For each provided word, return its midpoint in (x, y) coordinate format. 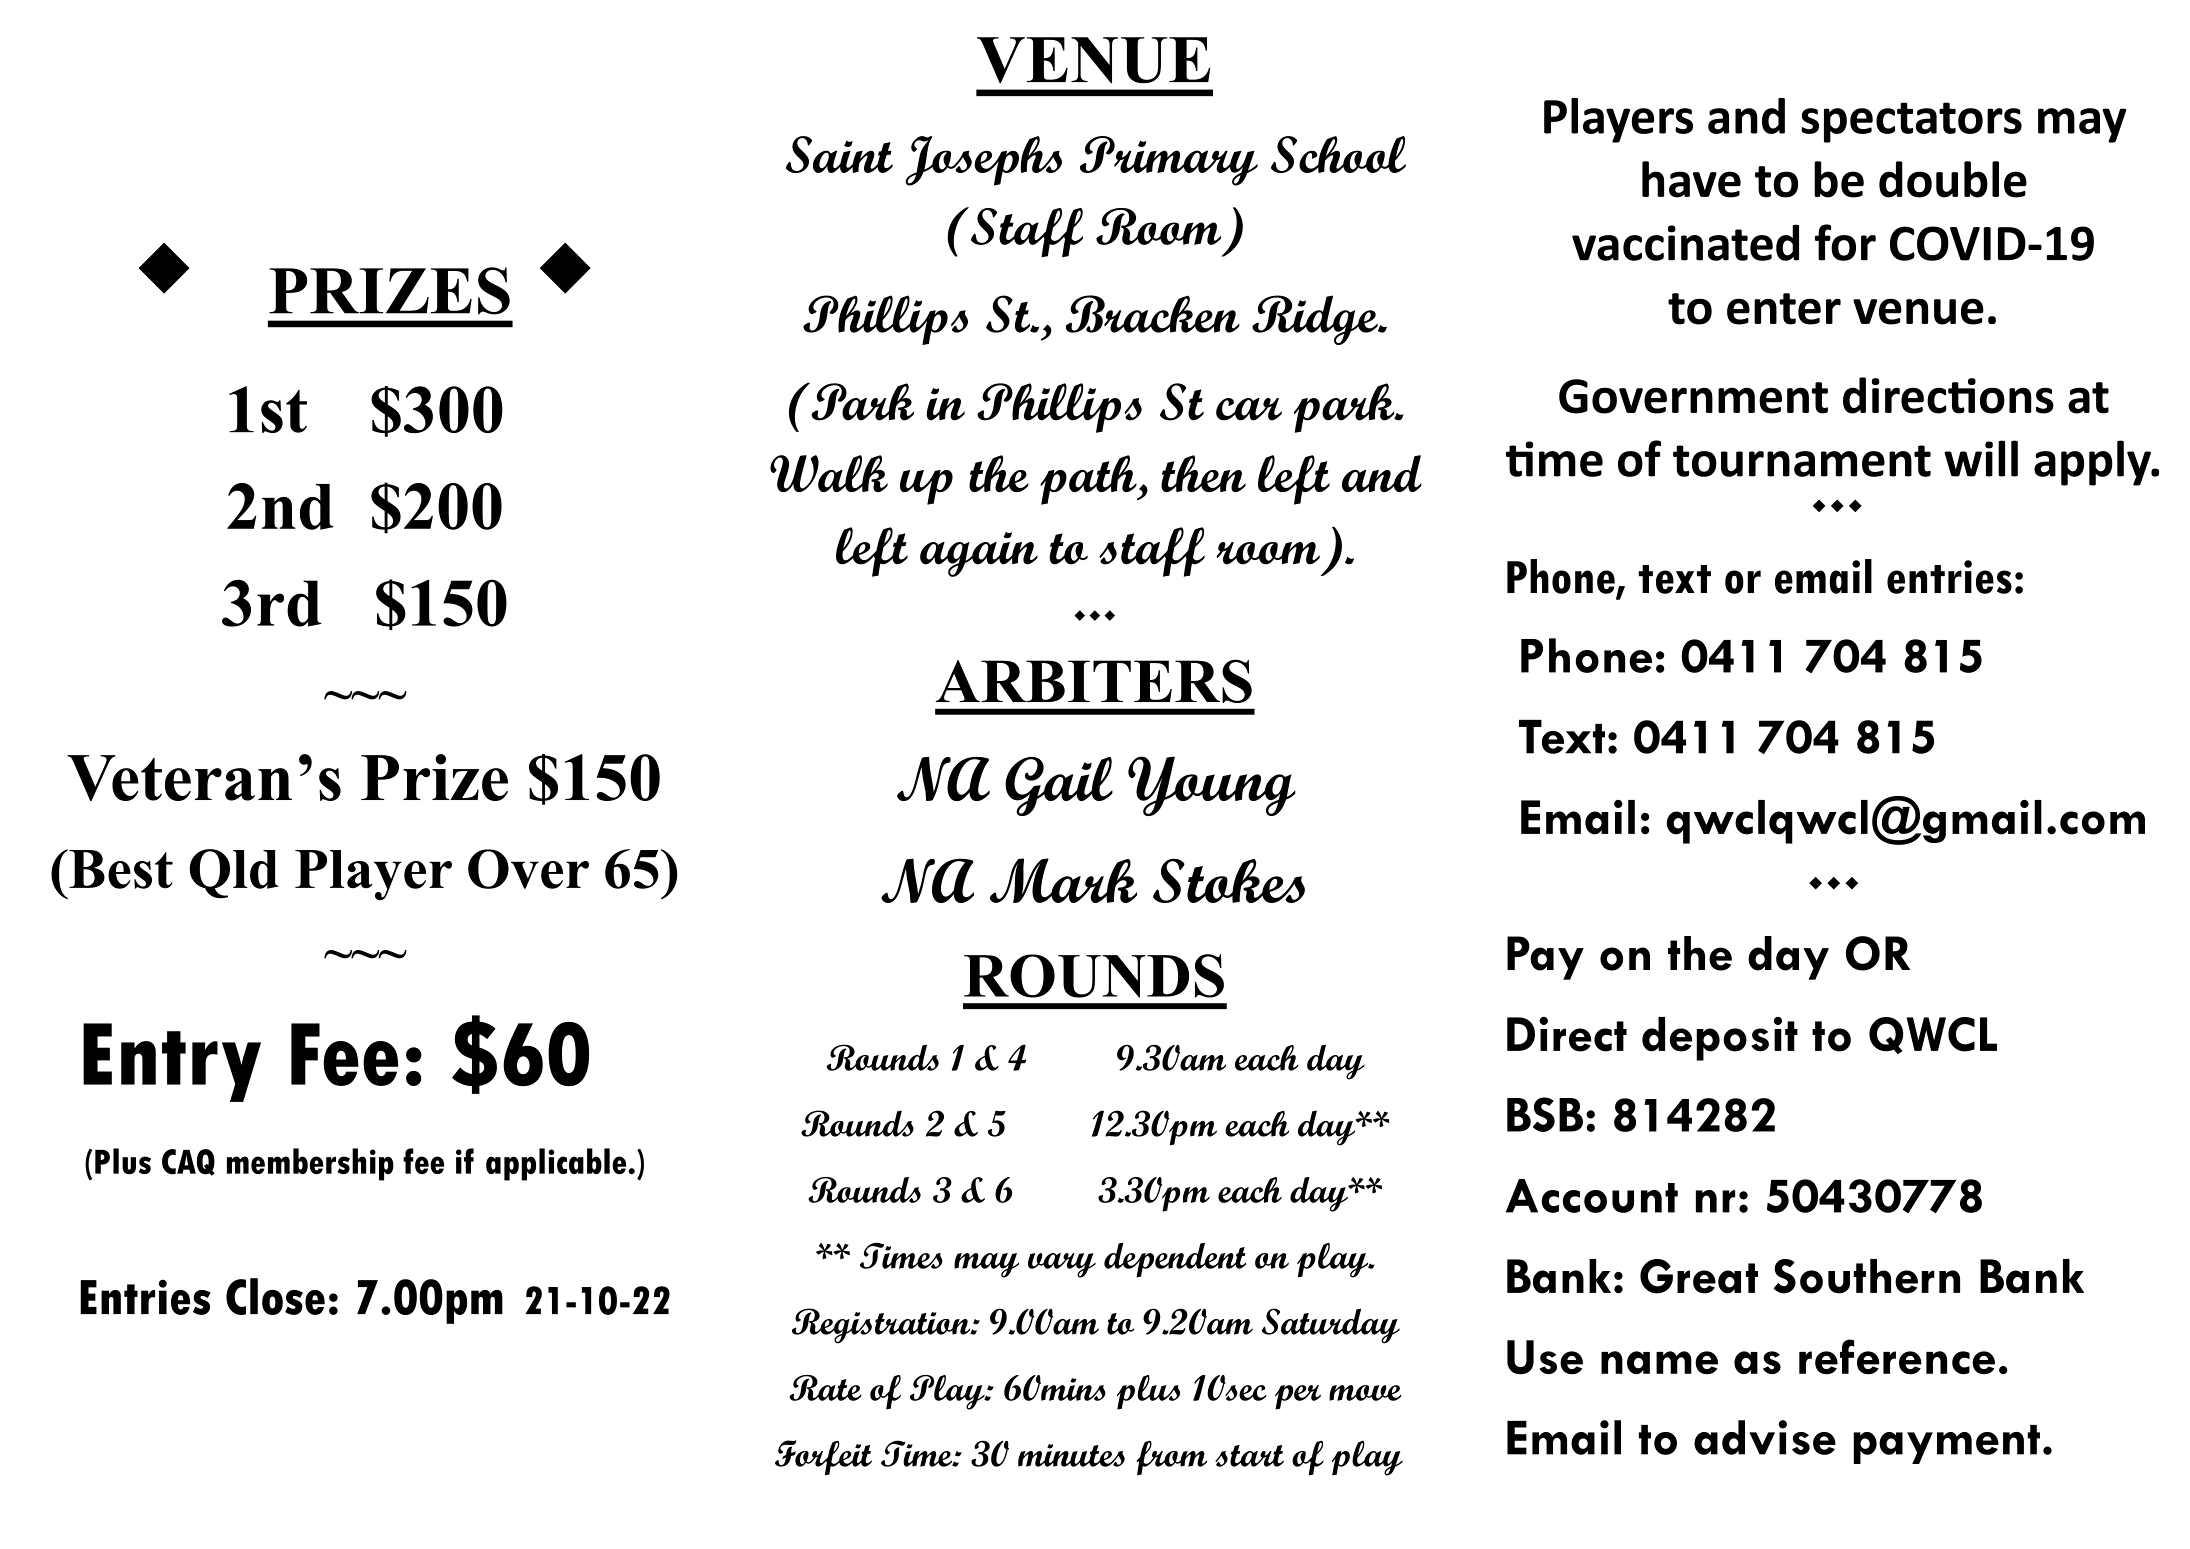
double (1953, 179)
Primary (1169, 161)
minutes (1071, 1455)
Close (275, 1296)
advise (1765, 1437)
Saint (839, 154)
